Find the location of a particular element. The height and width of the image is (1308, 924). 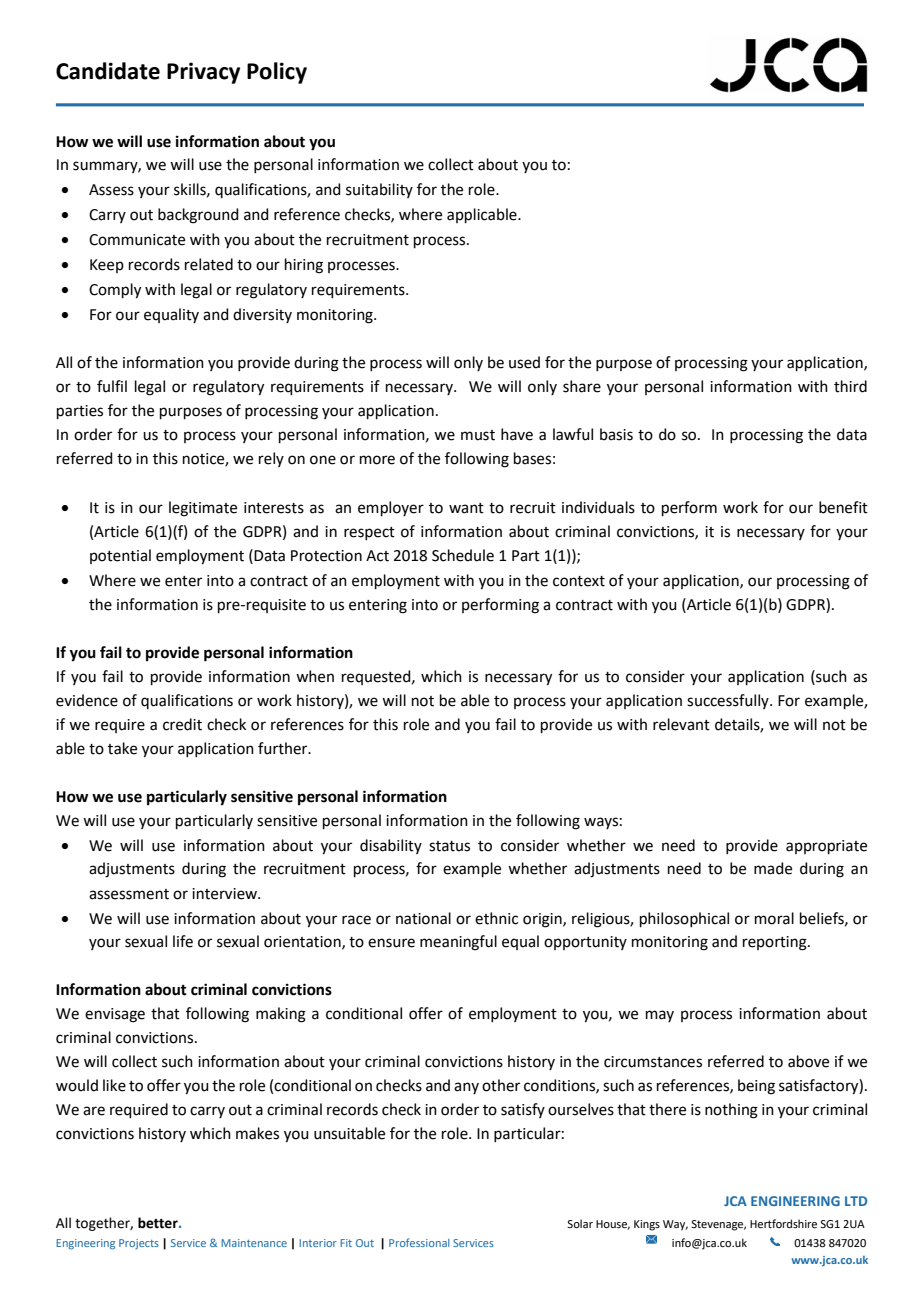

third is located at coordinates (850, 386).
